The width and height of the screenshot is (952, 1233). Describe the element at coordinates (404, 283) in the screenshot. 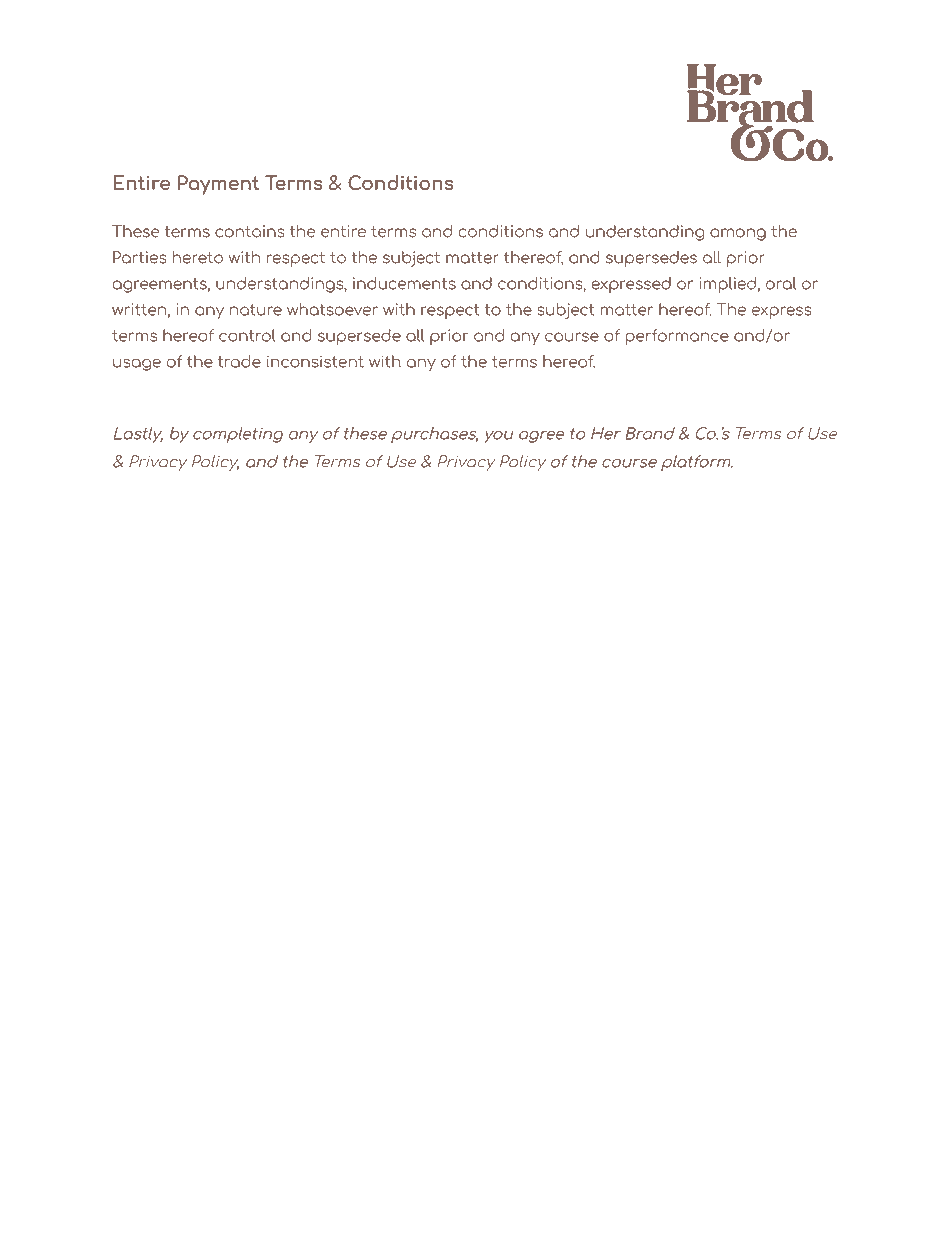

I see `inducements` at that location.
